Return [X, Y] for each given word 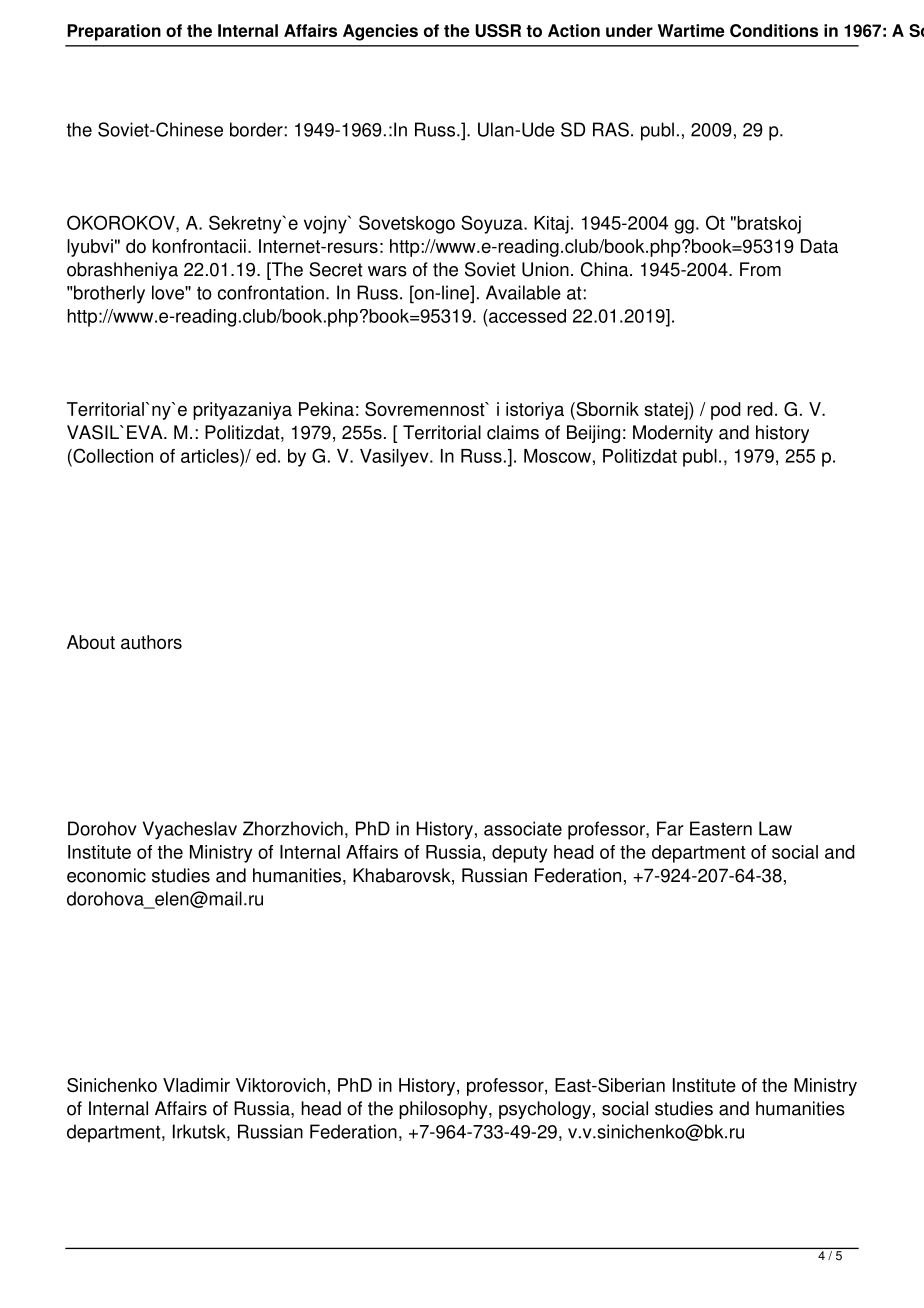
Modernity [673, 434]
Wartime [691, 30]
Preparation [114, 32]
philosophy [444, 1110]
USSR [498, 30]
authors [151, 642]
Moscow [557, 456]
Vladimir [196, 1085]
